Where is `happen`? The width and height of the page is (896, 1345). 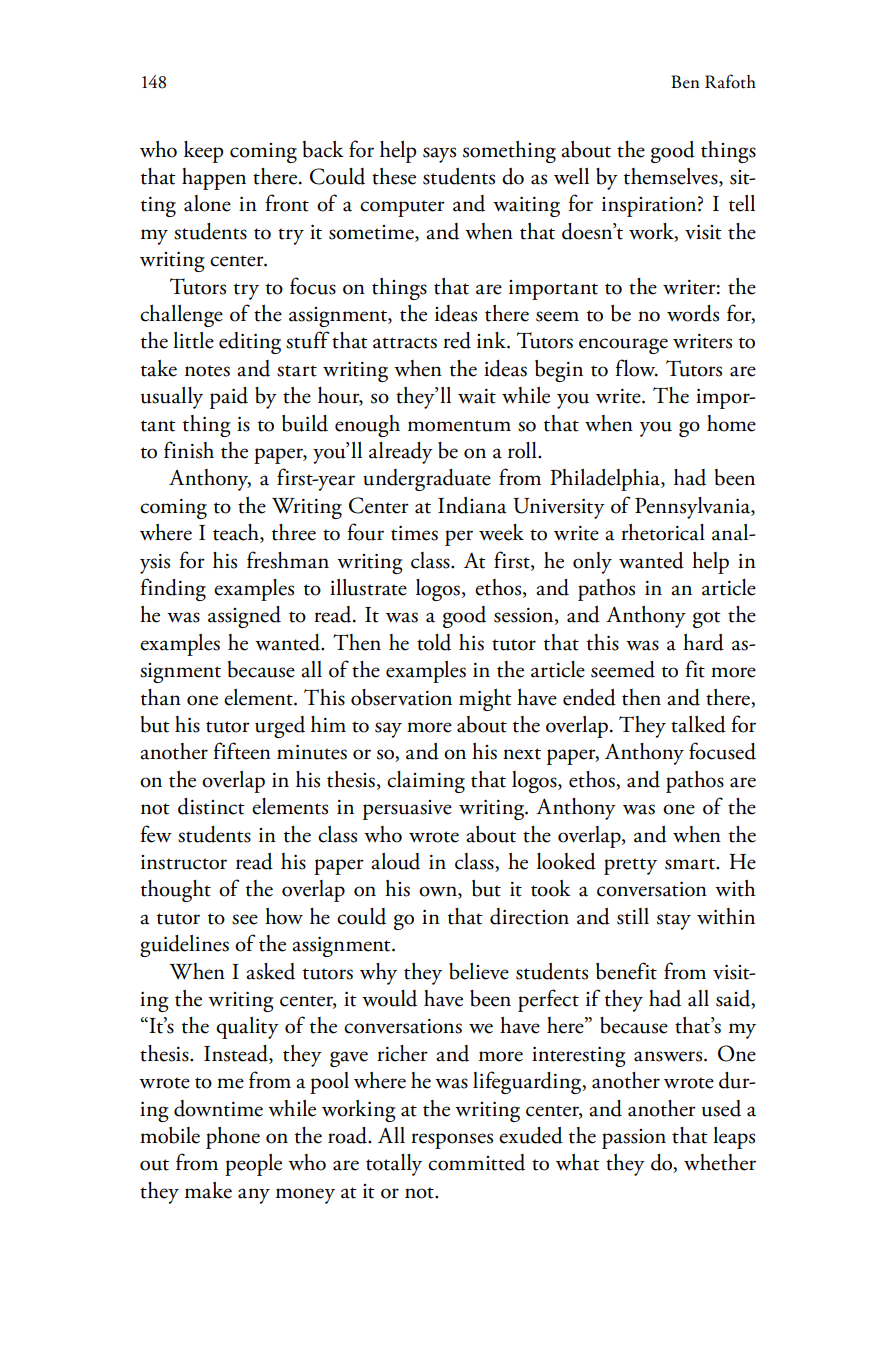 happen is located at coordinates (214, 179).
